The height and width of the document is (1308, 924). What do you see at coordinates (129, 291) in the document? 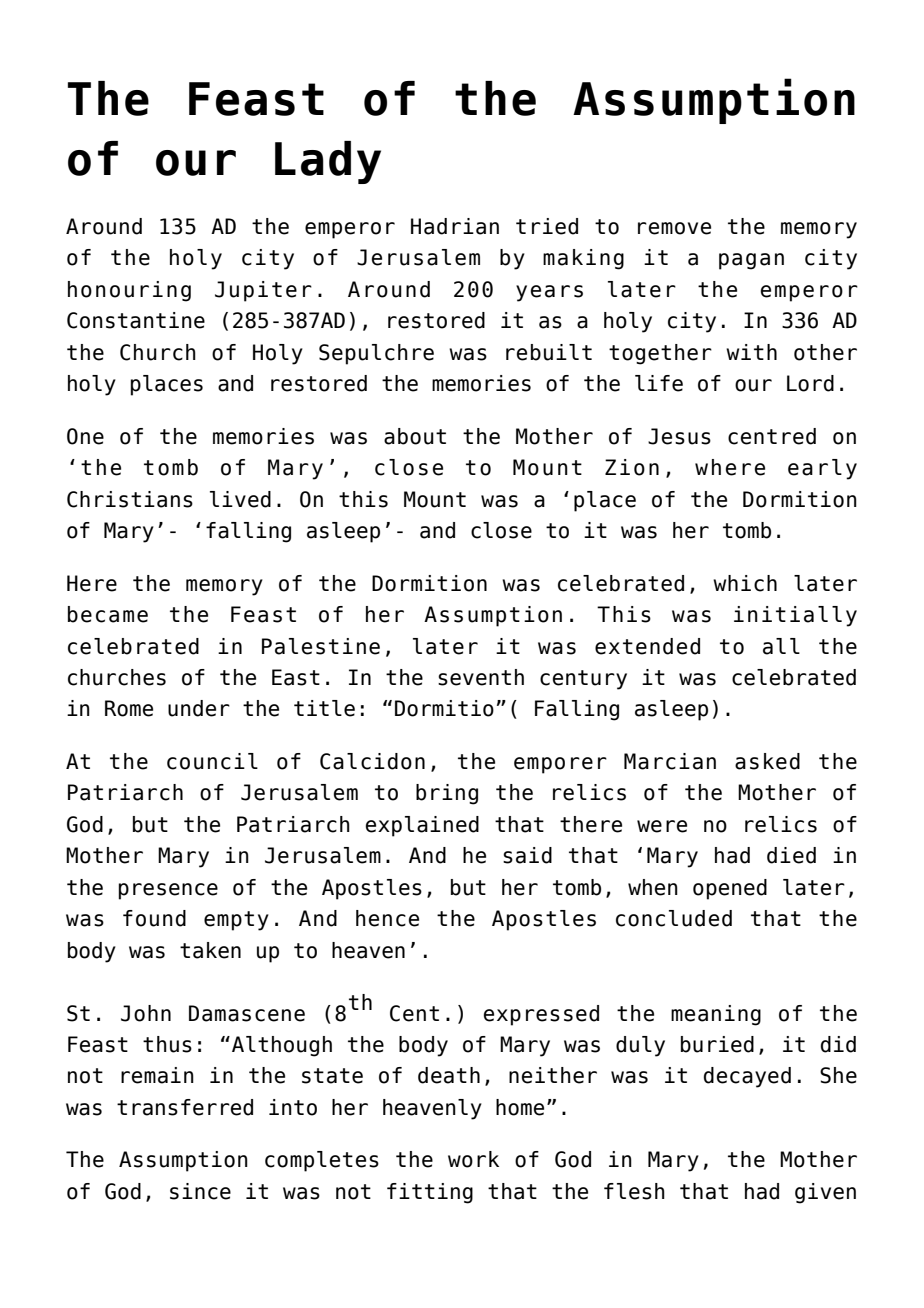
I see `honouring` at bounding box center [129, 291].
